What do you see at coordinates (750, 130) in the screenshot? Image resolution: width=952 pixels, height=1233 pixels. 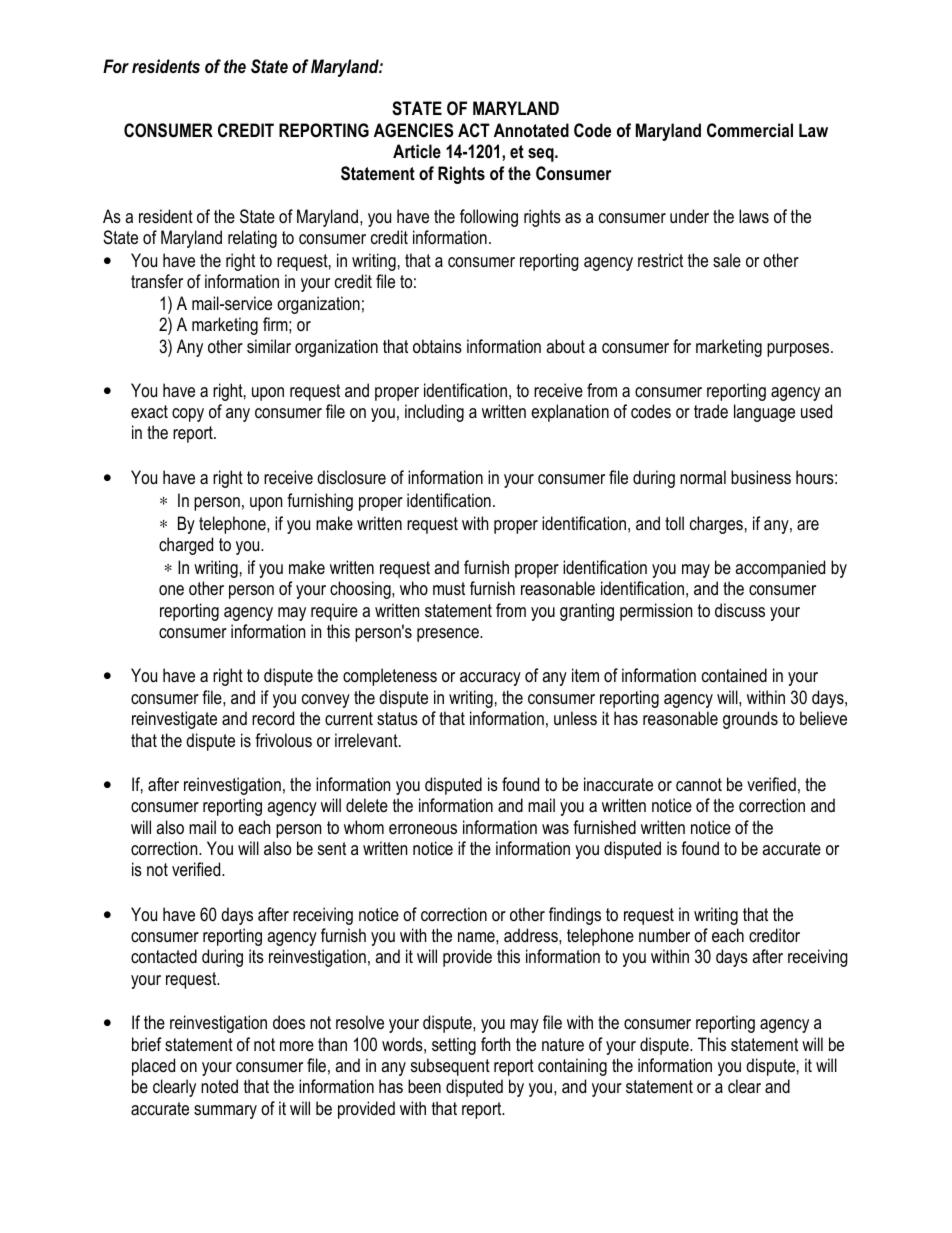 I see `Commercial` at bounding box center [750, 130].
